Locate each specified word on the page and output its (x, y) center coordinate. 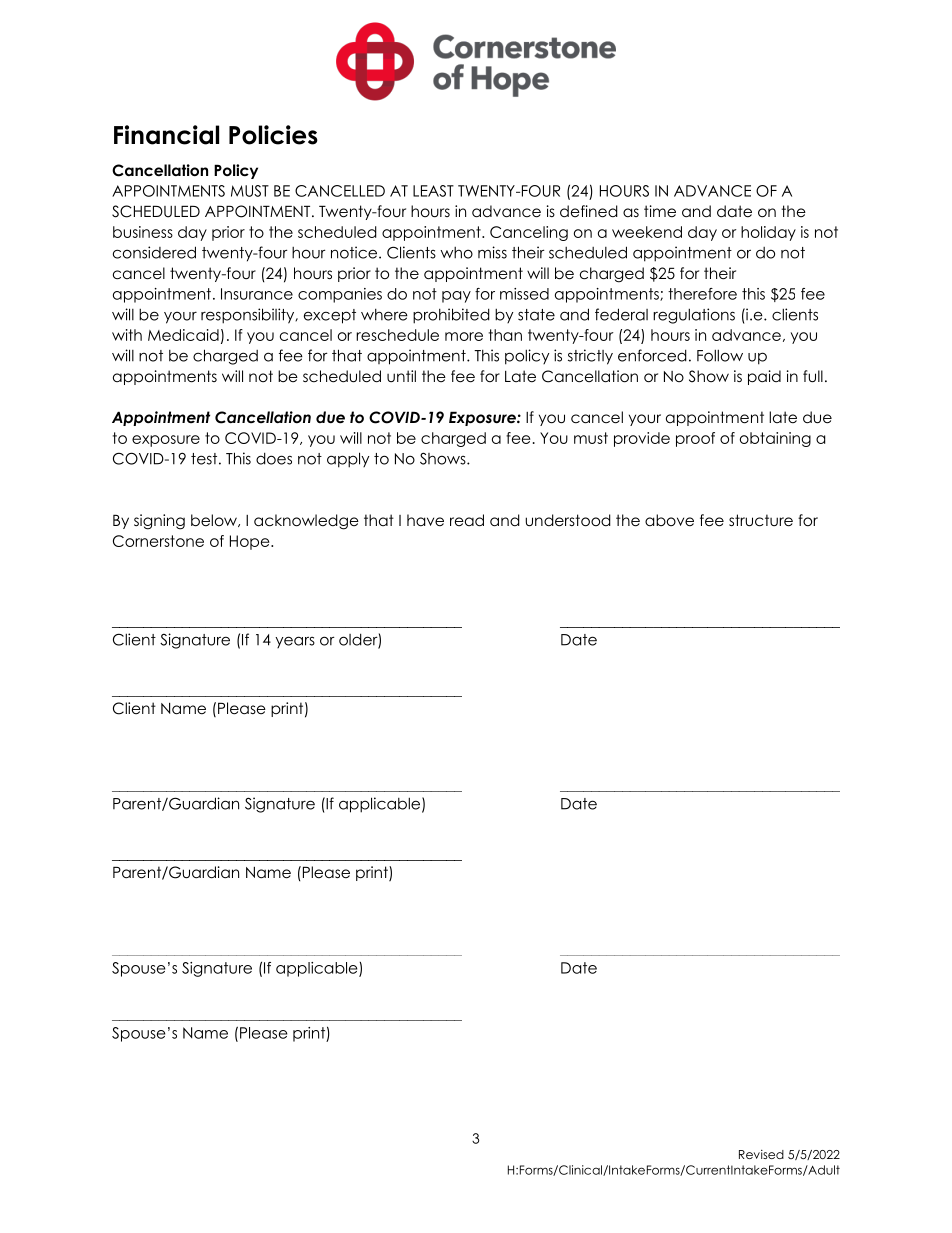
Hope (251, 542)
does (274, 458)
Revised (761, 1154)
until (401, 376)
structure (761, 520)
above (669, 520)
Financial (166, 135)
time (660, 211)
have (425, 520)
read (467, 520)
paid (764, 377)
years (295, 642)
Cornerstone (158, 541)
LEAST (433, 191)
